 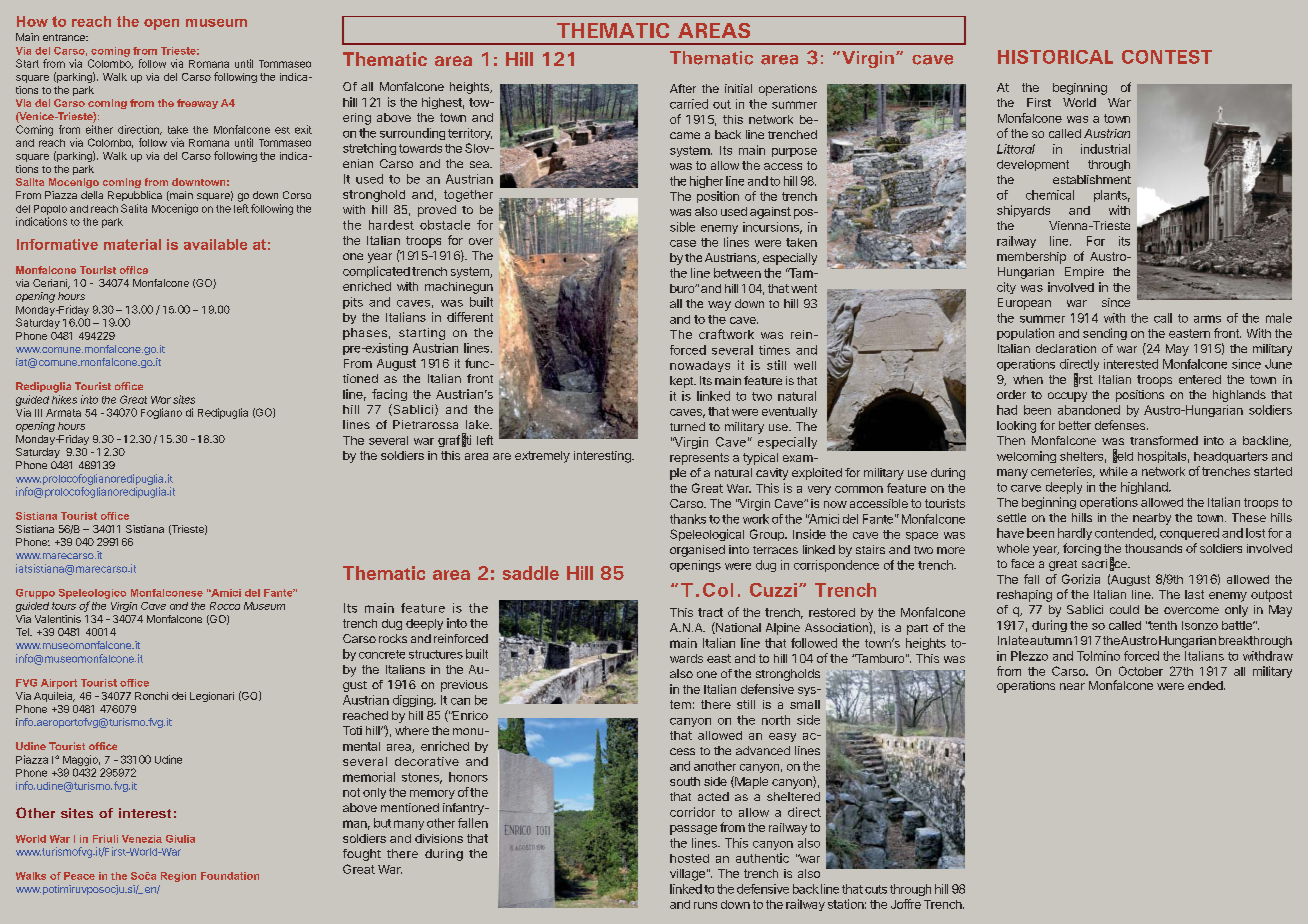 I want to click on Joffre, so click(x=906, y=904).
